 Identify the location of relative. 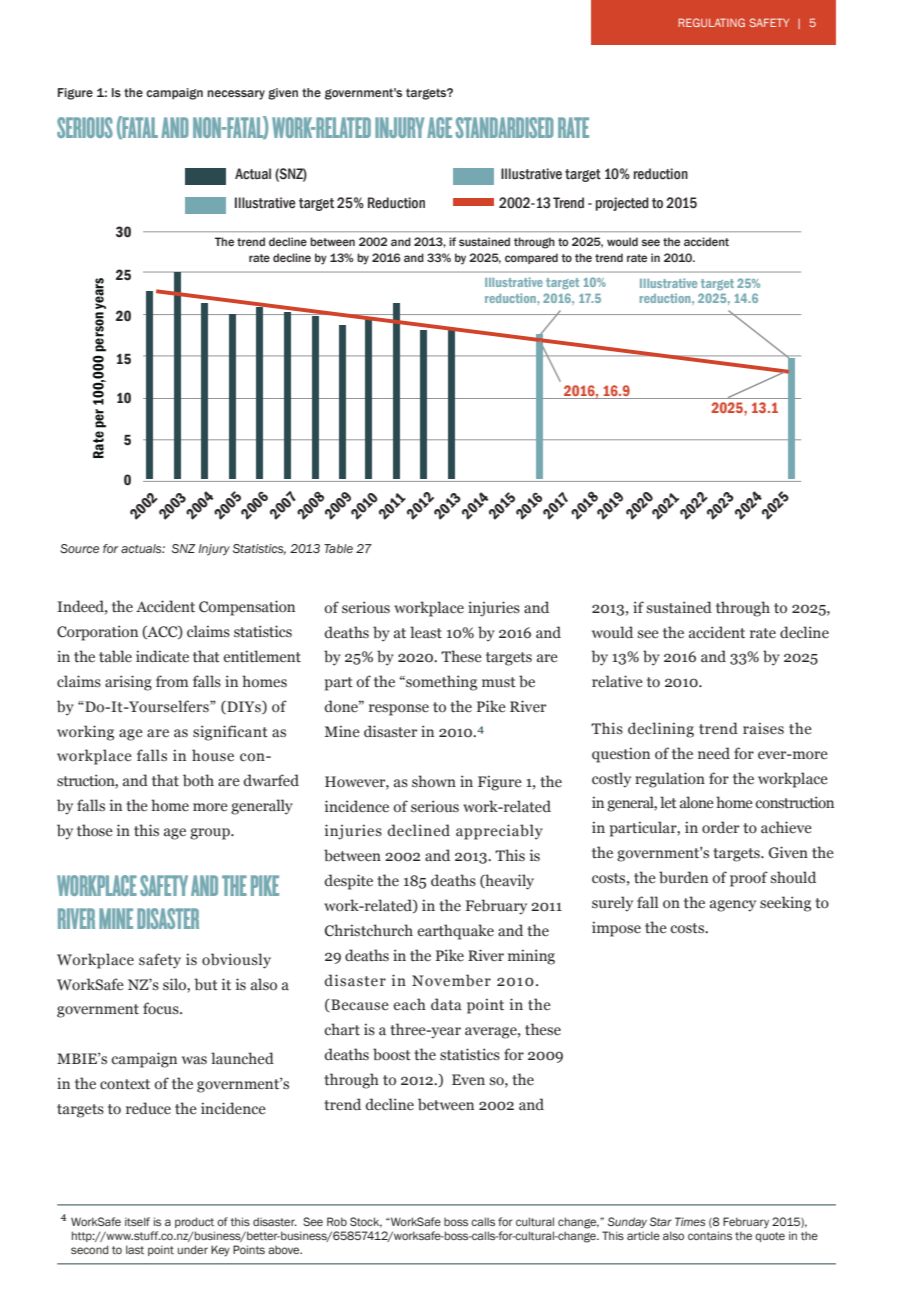
(617, 681).
